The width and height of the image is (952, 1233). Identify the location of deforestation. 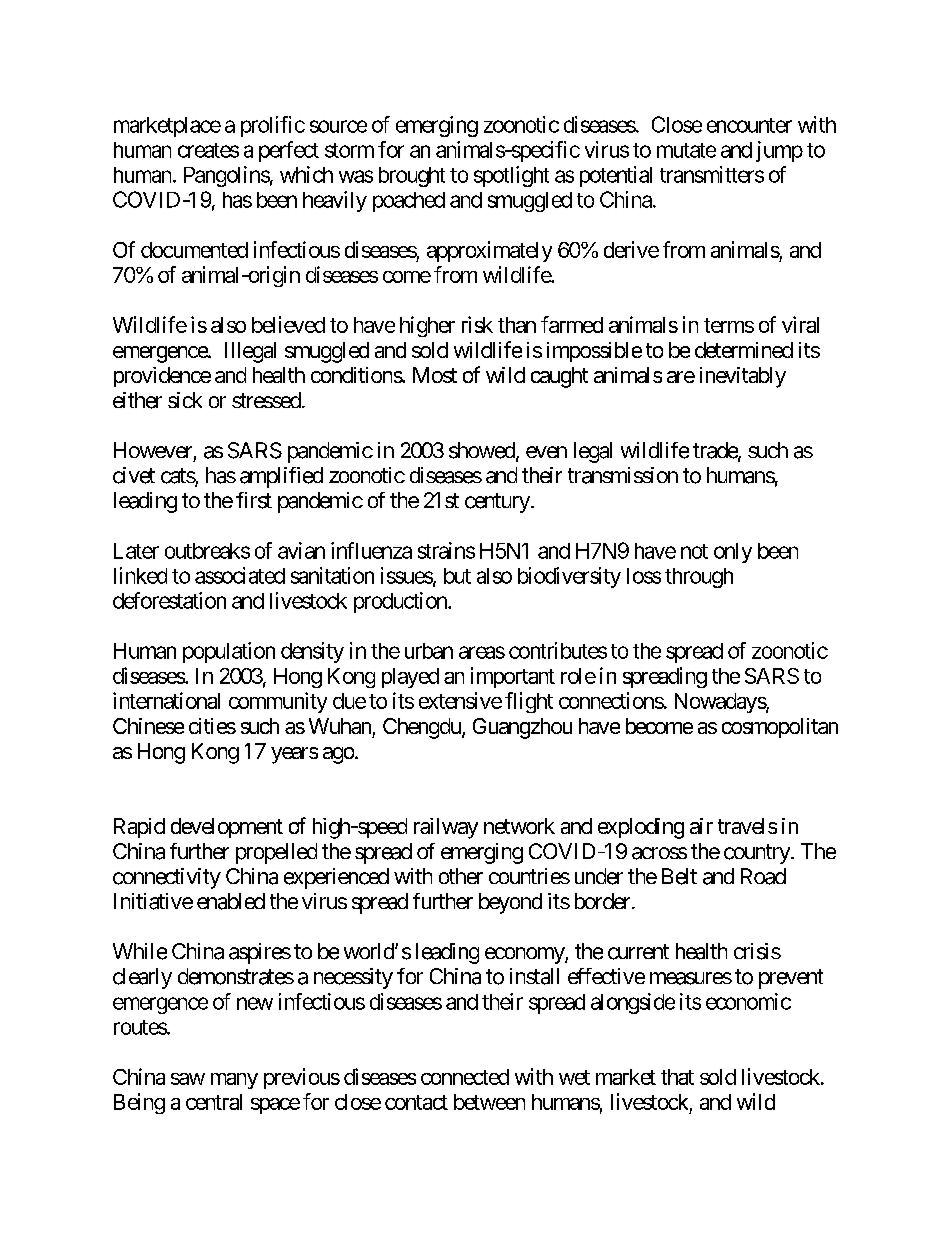
(169, 600).
